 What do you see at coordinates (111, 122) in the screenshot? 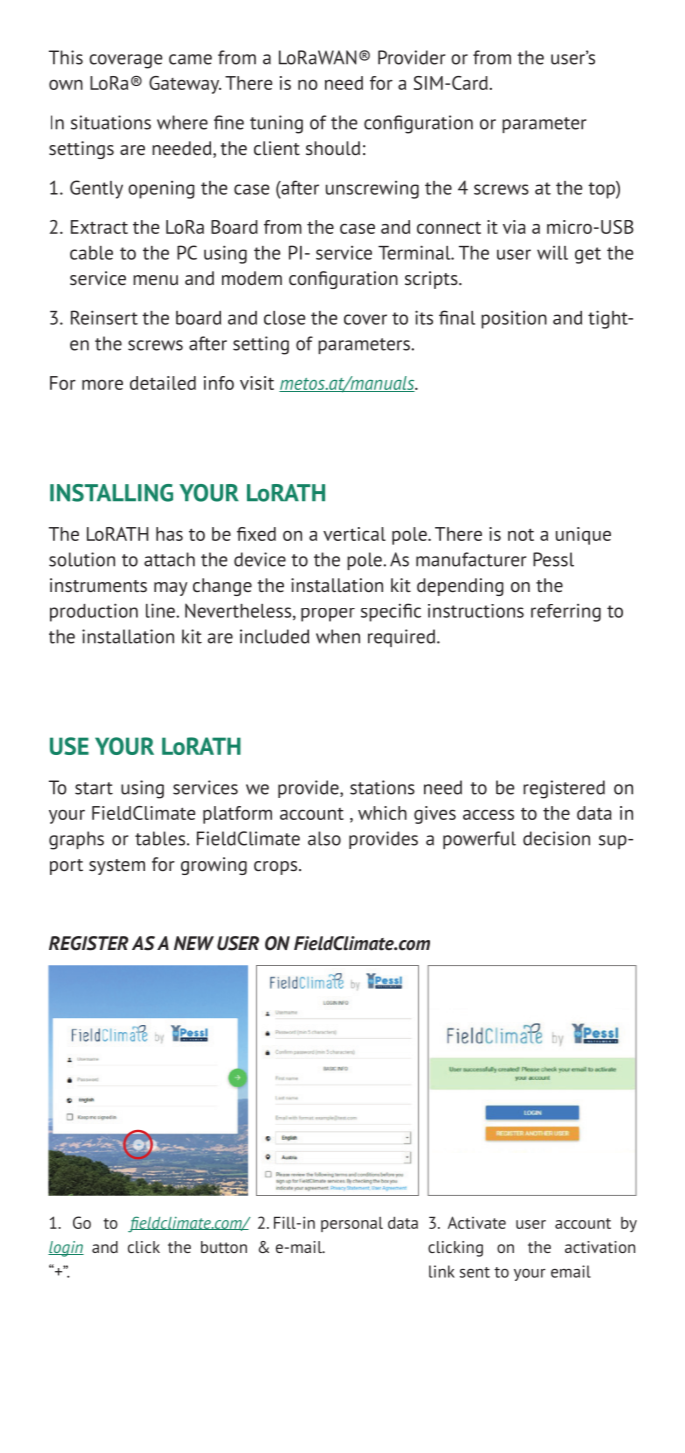
I see `situations` at bounding box center [111, 122].
